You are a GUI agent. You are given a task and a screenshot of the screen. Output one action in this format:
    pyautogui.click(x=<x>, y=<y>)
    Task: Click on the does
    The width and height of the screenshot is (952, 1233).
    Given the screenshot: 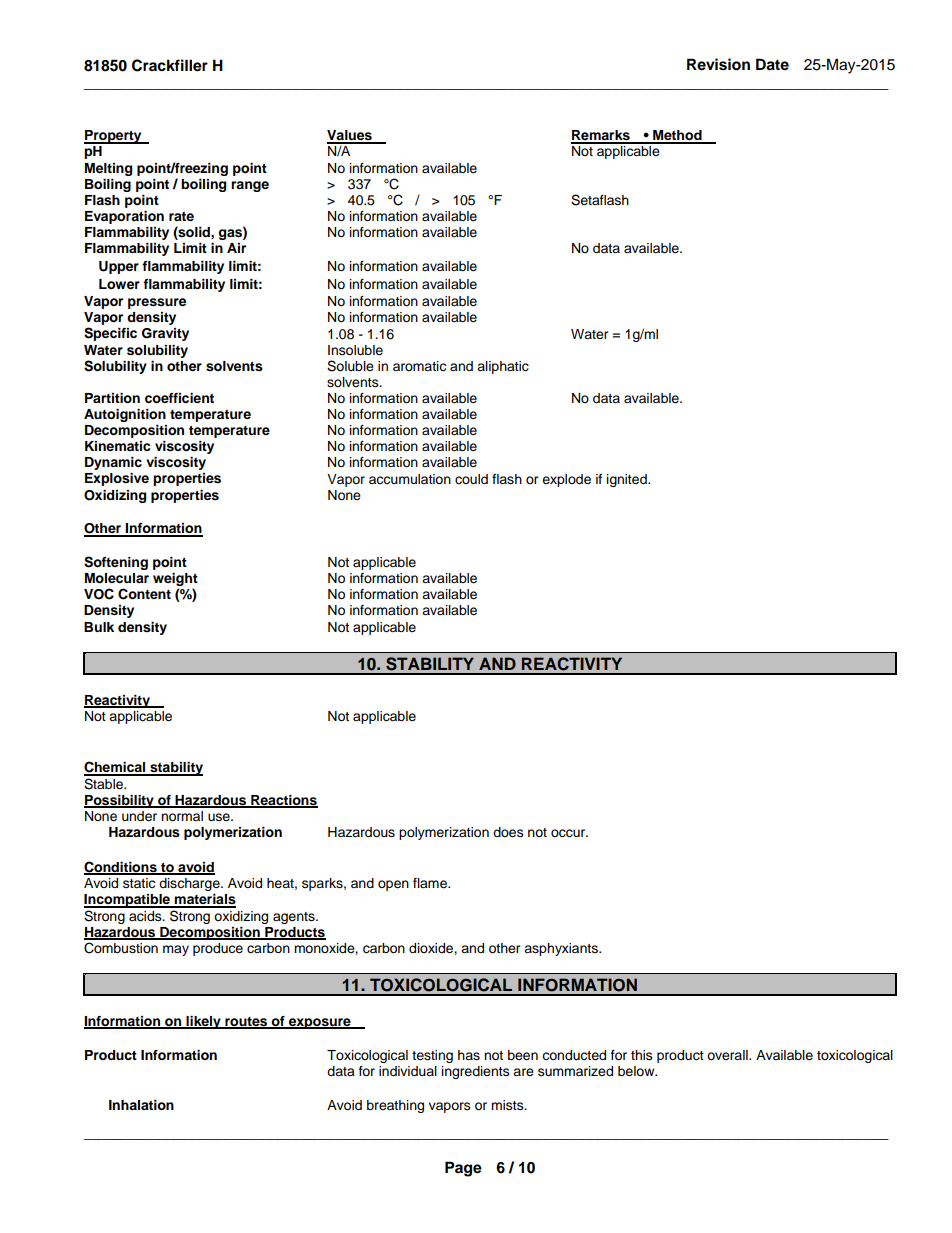 What is the action you would take?
    pyautogui.click(x=508, y=832)
